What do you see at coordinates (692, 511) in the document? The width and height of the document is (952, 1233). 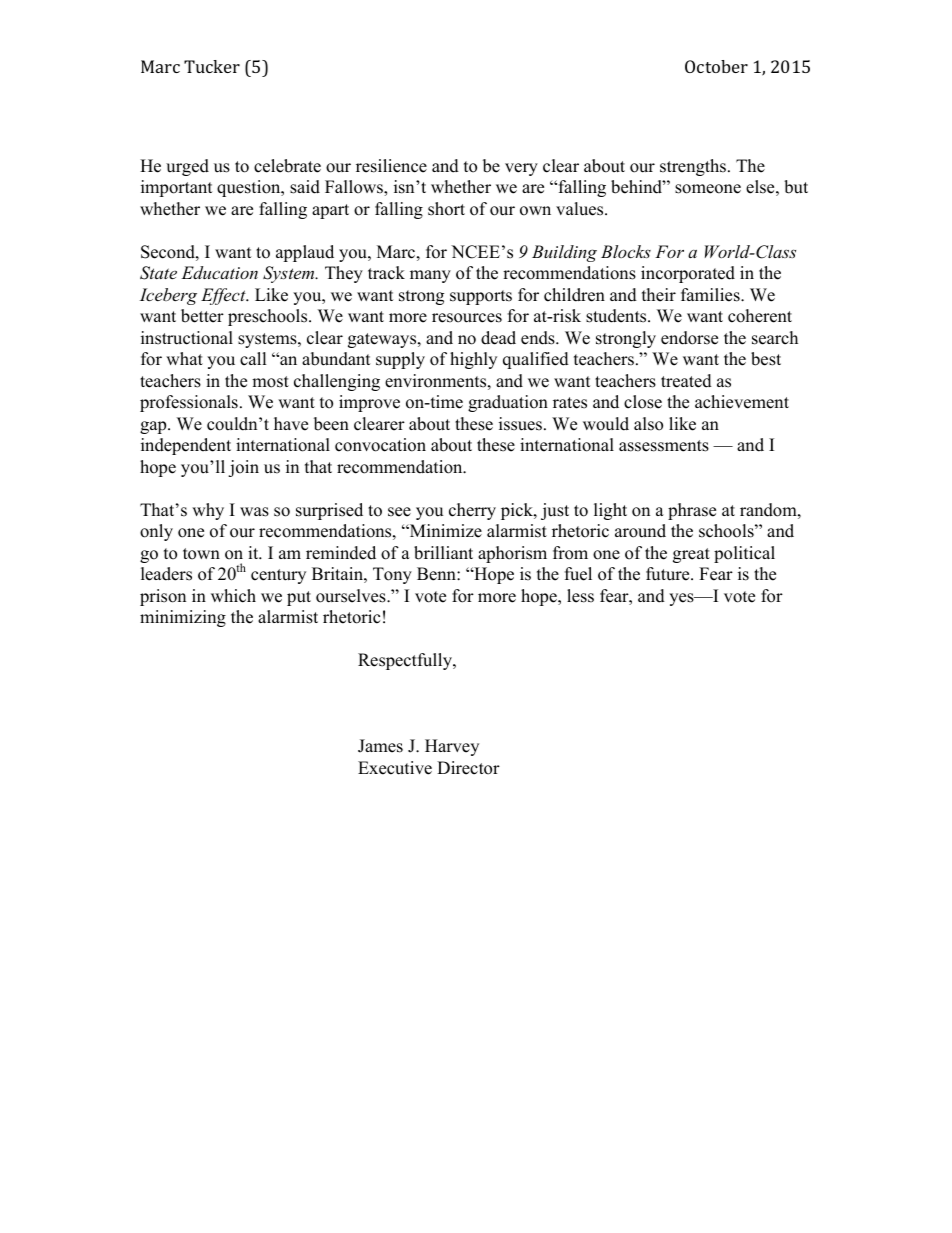 I see `phrase` at bounding box center [692, 511].
